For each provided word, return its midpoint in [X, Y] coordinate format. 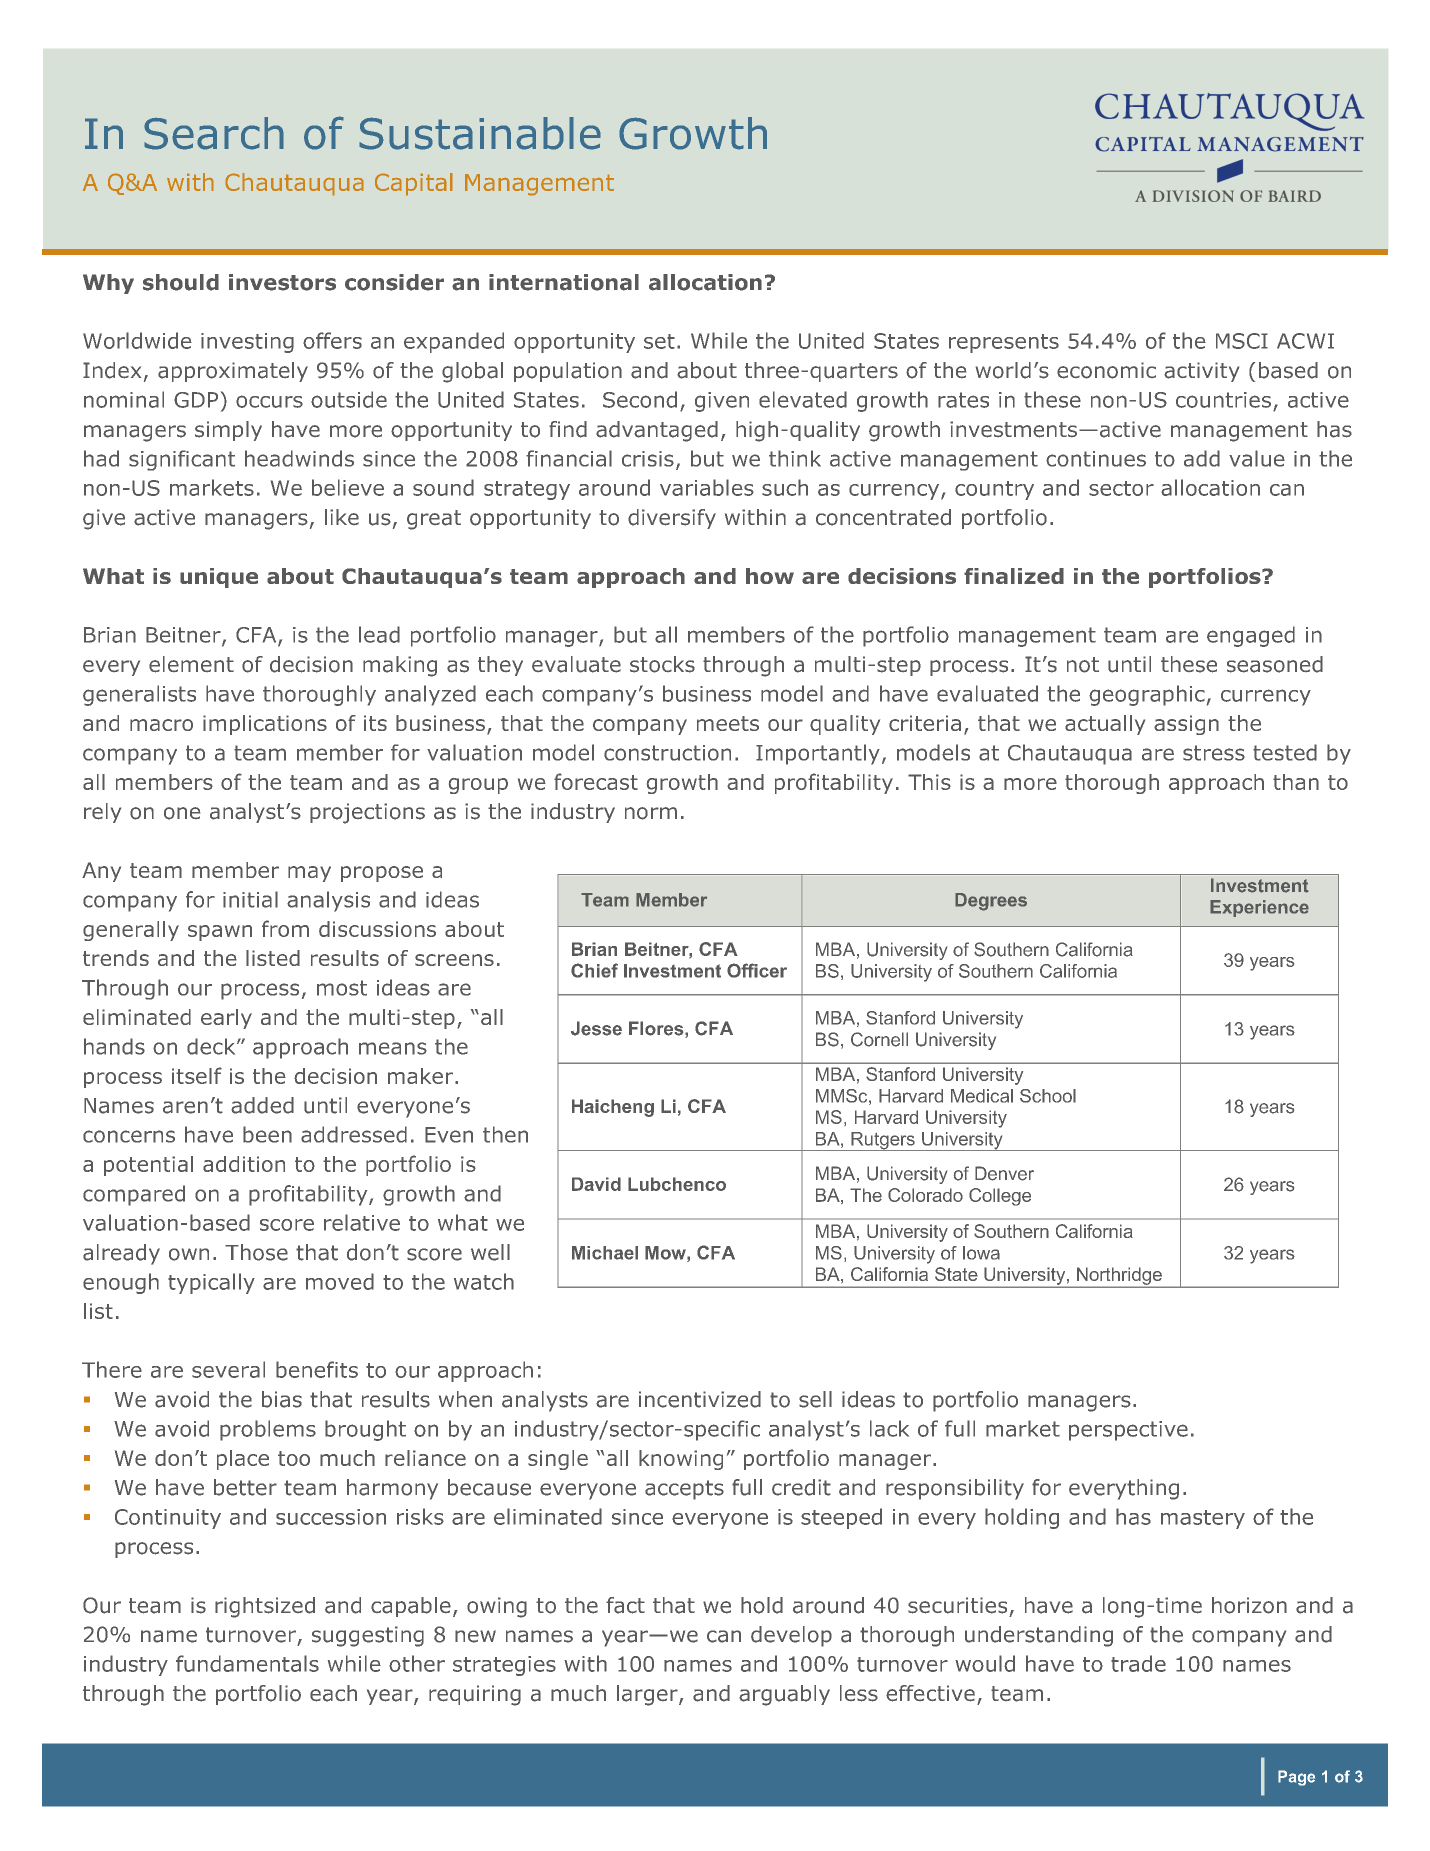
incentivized [700, 1399]
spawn [220, 933]
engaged [1251, 636]
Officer [757, 970]
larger [648, 1695]
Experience [1259, 908]
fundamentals [247, 1663]
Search [214, 133]
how [770, 576]
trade [1138, 1663]
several [228, 1369]
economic [1106, 370]
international [564, 282]
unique [219, 578]
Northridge [1119, 1277]
